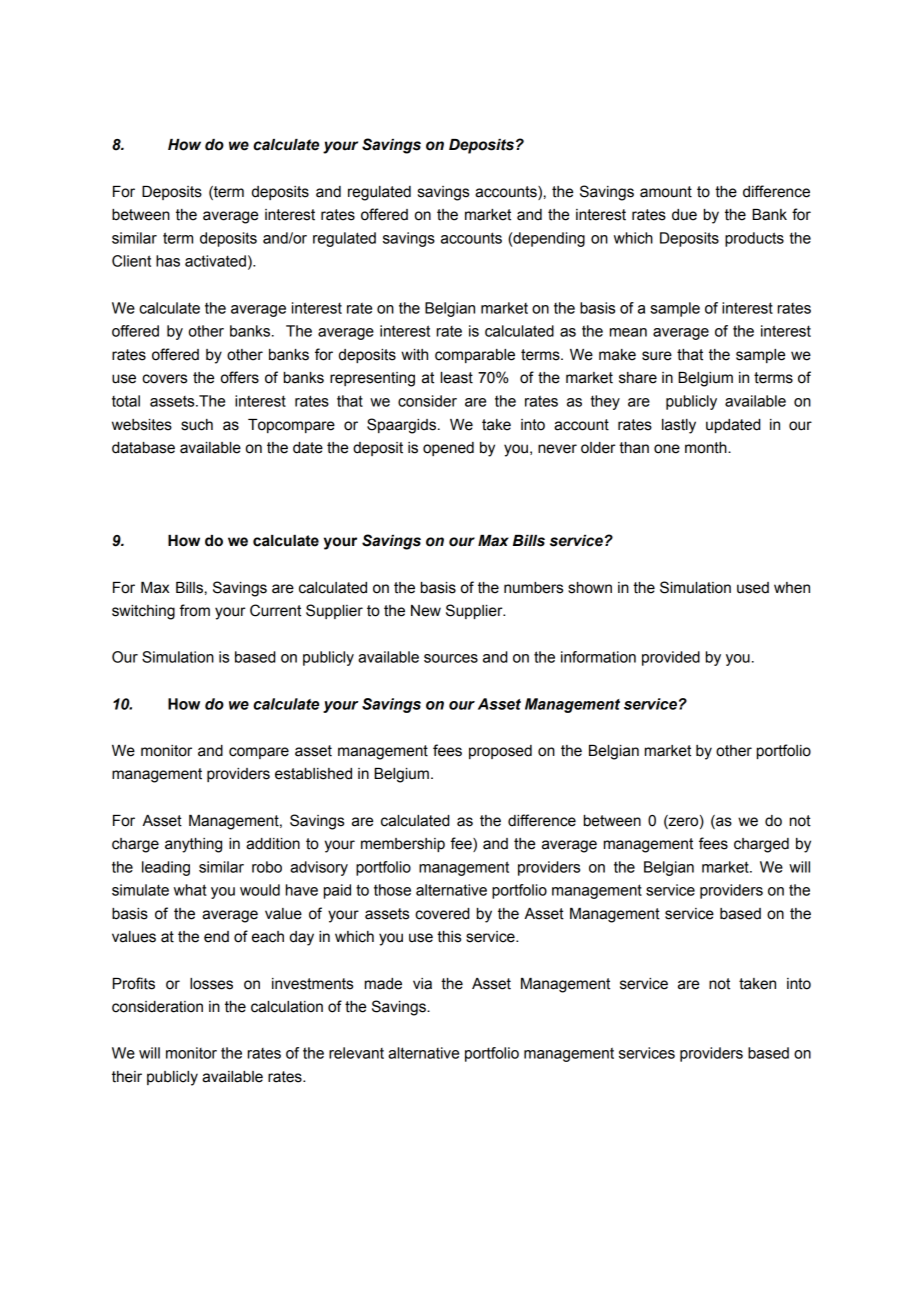 The image size is (924, 1308). What do you see at coordinates (707, 448) in the image?
I see `month` at bounding box center [707, 448].
